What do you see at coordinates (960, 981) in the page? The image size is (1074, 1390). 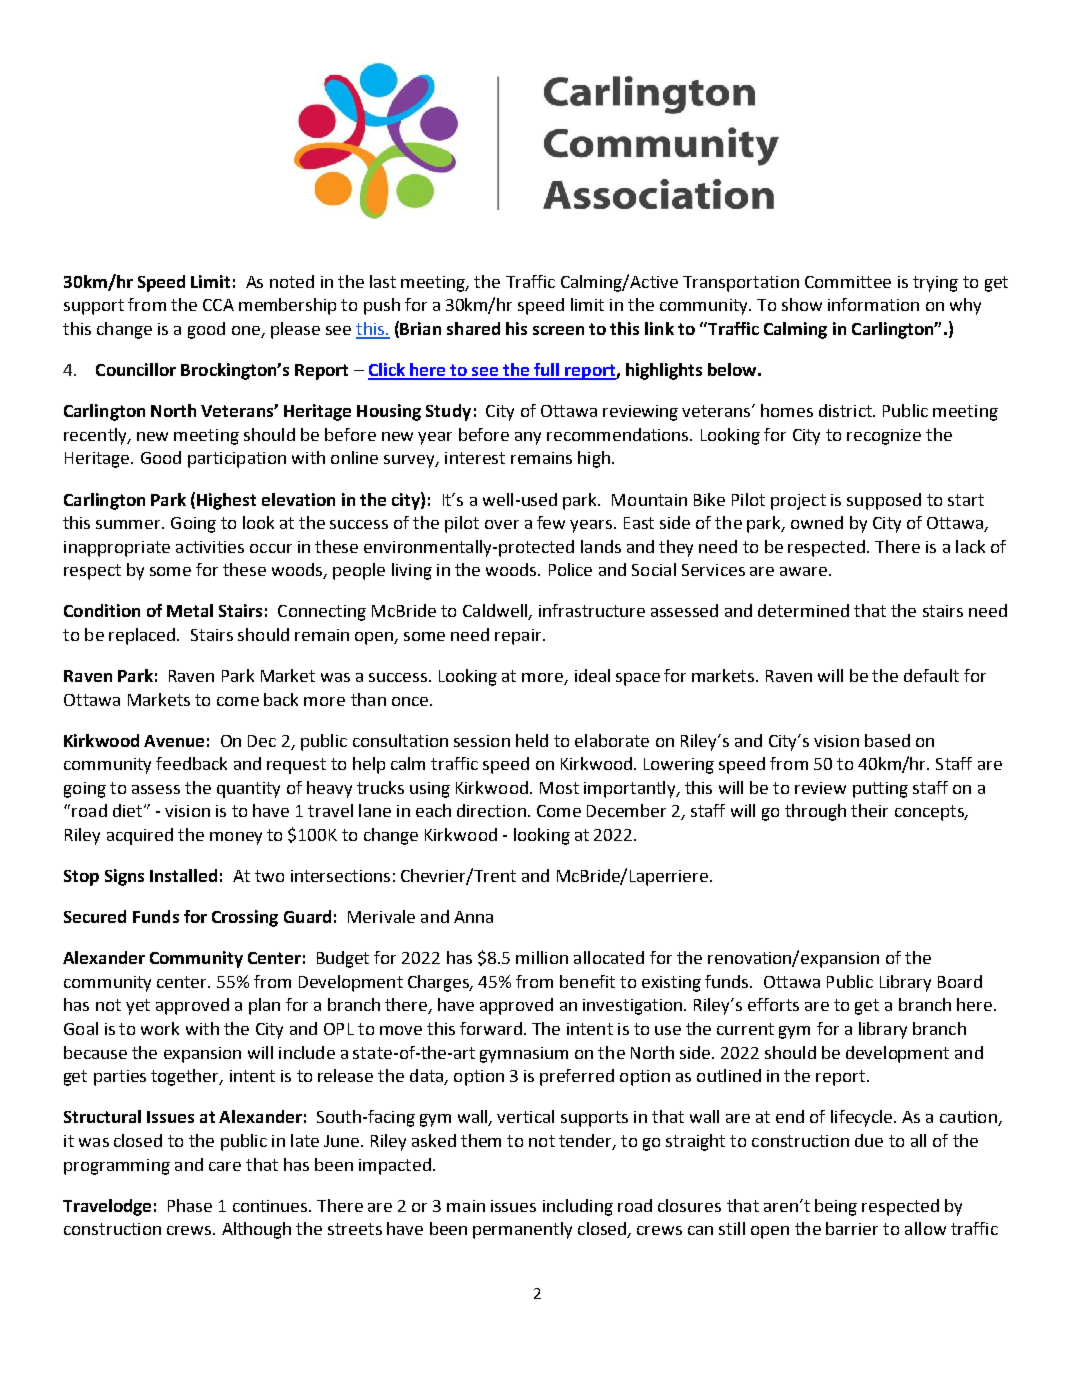 I see `Board` at bounding box center [960, 981].
